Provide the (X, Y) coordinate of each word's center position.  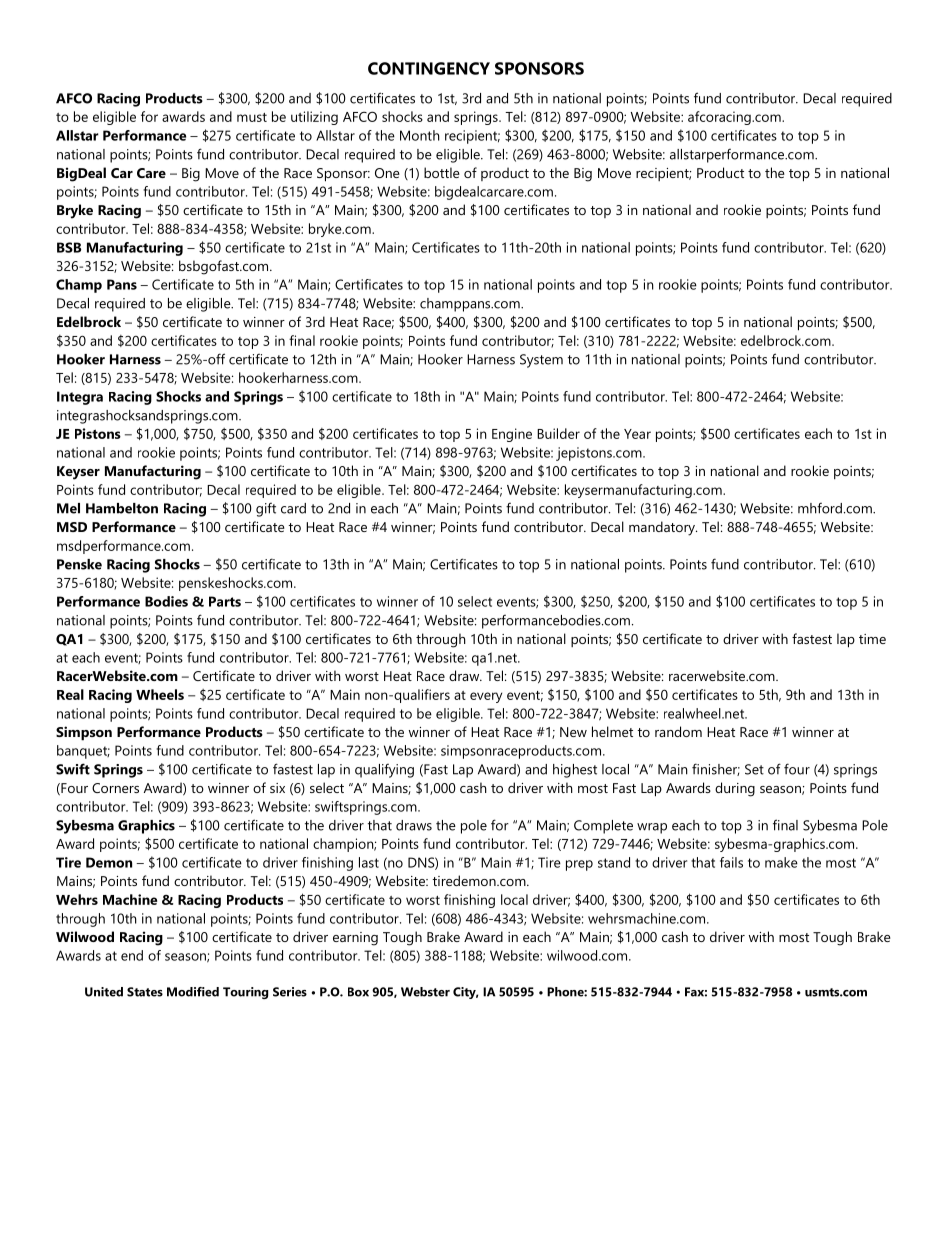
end (132, 955)
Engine (512, 435)
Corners (115, 788)
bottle (442, 172)
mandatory (663, 528)
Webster (425, 992)
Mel (68, 508)
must (252, 117)
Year (637, 434)
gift (266, 510)
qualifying (384, 771)
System (541, 361)
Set (754, 769)
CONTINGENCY (429, 68)
